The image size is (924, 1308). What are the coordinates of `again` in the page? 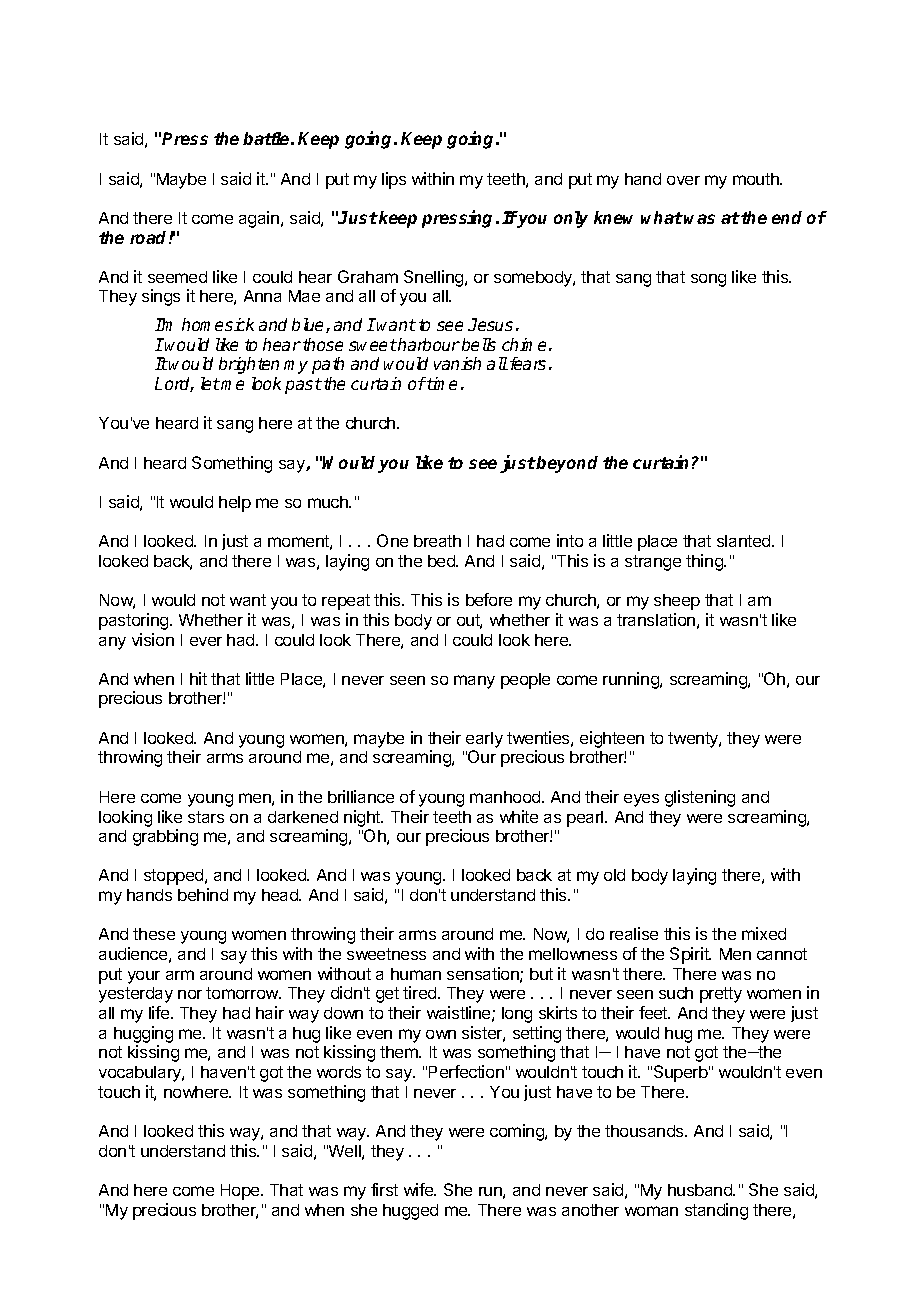 It's located at (259, 219).
